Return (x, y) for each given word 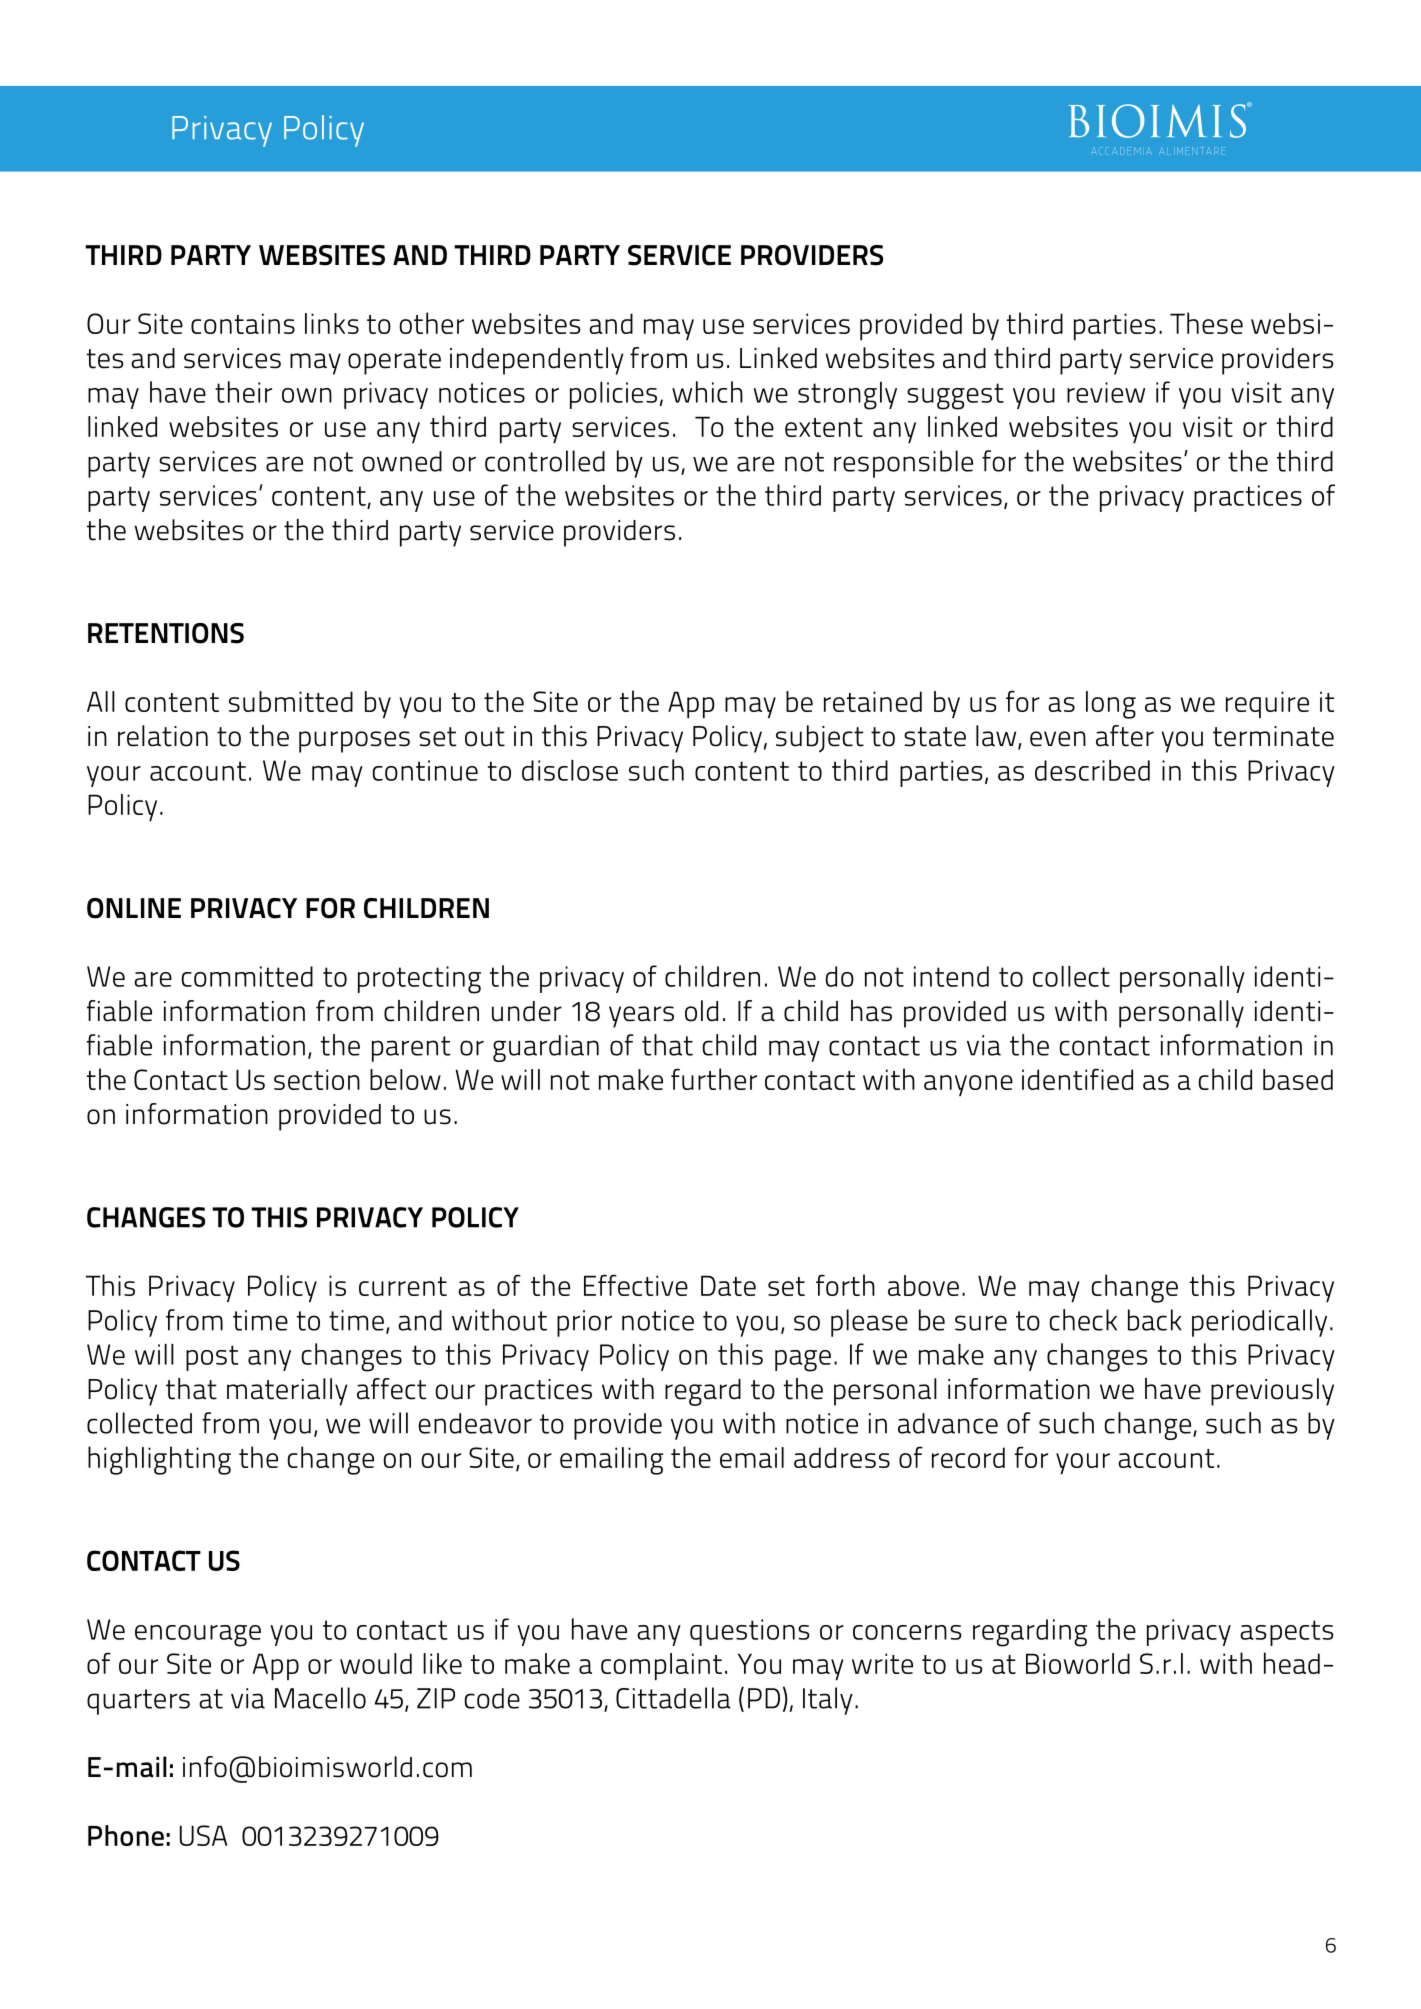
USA (204, 1835)
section (317, 1079)
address (842, 1457)
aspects (1287, 1633)
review (1106, 392)
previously (1272, 1392)
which (707, 392)
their (243, 392)
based (1298, 1079)
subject (820, 739)
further (714, 1079)
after (1125, 736)
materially (287, 1392)
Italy (828, 1701)
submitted (291, 701)
